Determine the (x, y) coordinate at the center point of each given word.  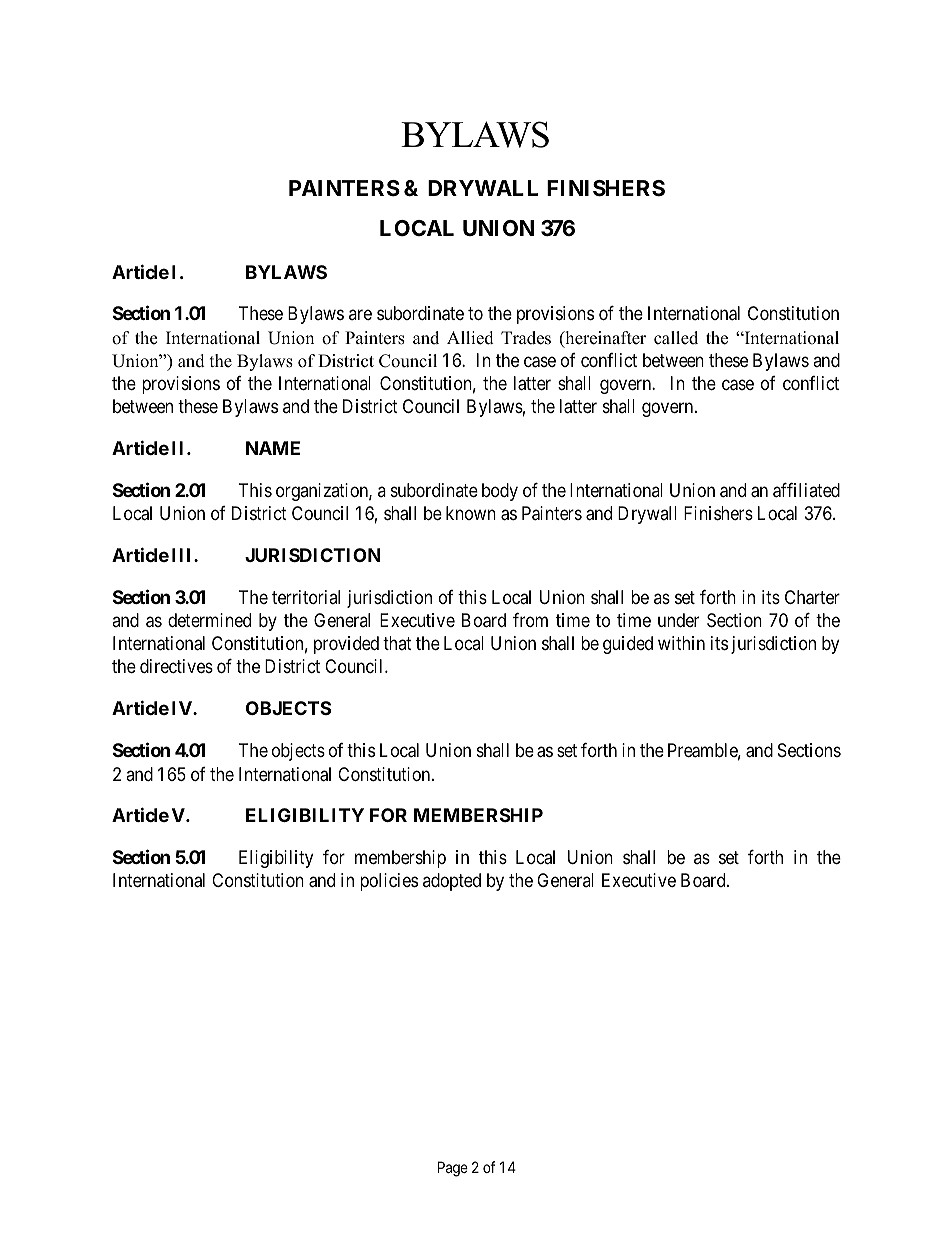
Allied (470, 338)
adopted (452, 882)
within (681, 643)
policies (389, 882)
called (676, 338)
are (360, 315)
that (397, 643)
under (678, 620)
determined (209, 620)
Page (453, 1169)
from (530, 620)
